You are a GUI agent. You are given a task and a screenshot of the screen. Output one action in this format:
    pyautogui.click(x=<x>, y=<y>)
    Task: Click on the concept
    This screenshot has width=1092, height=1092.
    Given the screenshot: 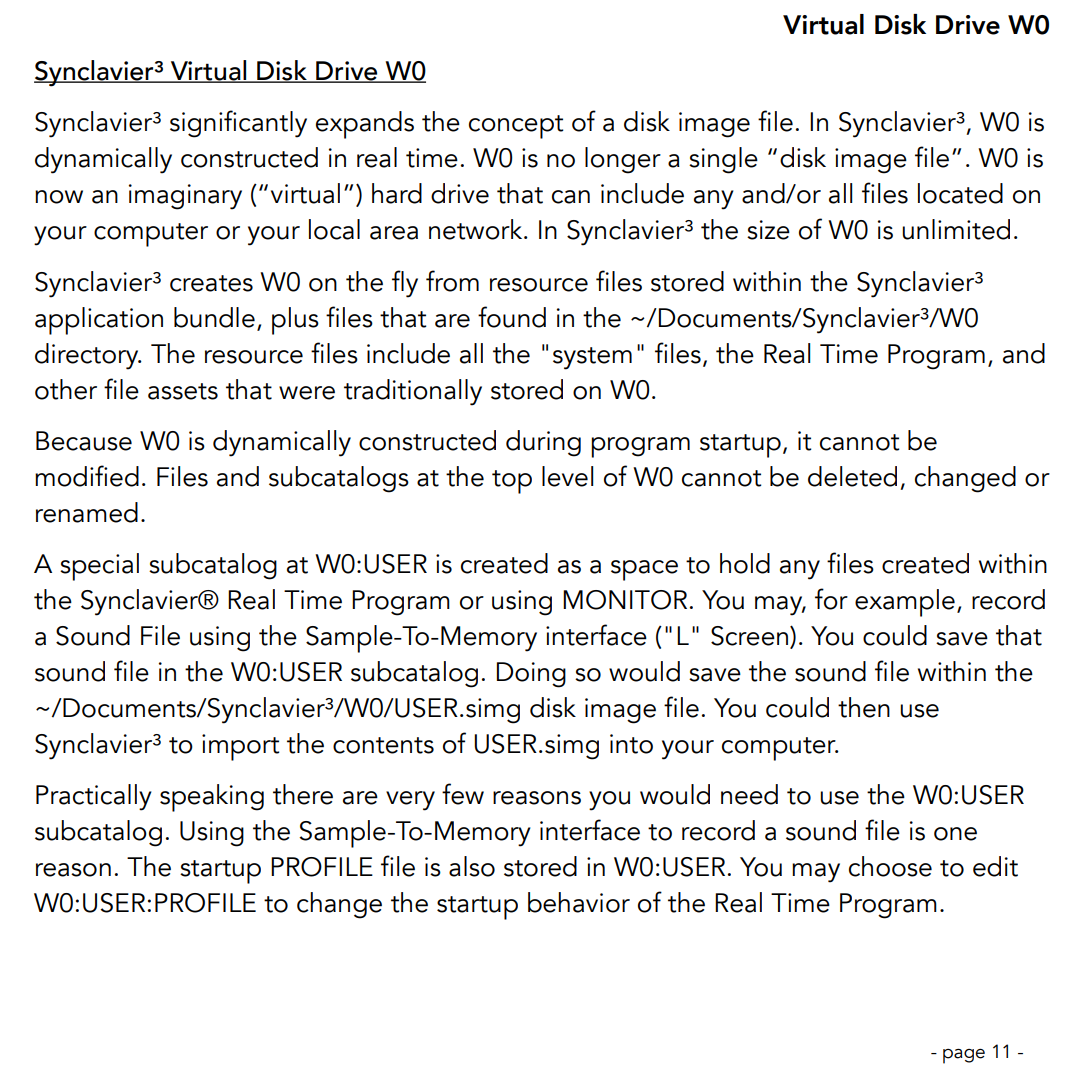 What is the action you would take?
    pyautogui.click(x=516, y=127)
